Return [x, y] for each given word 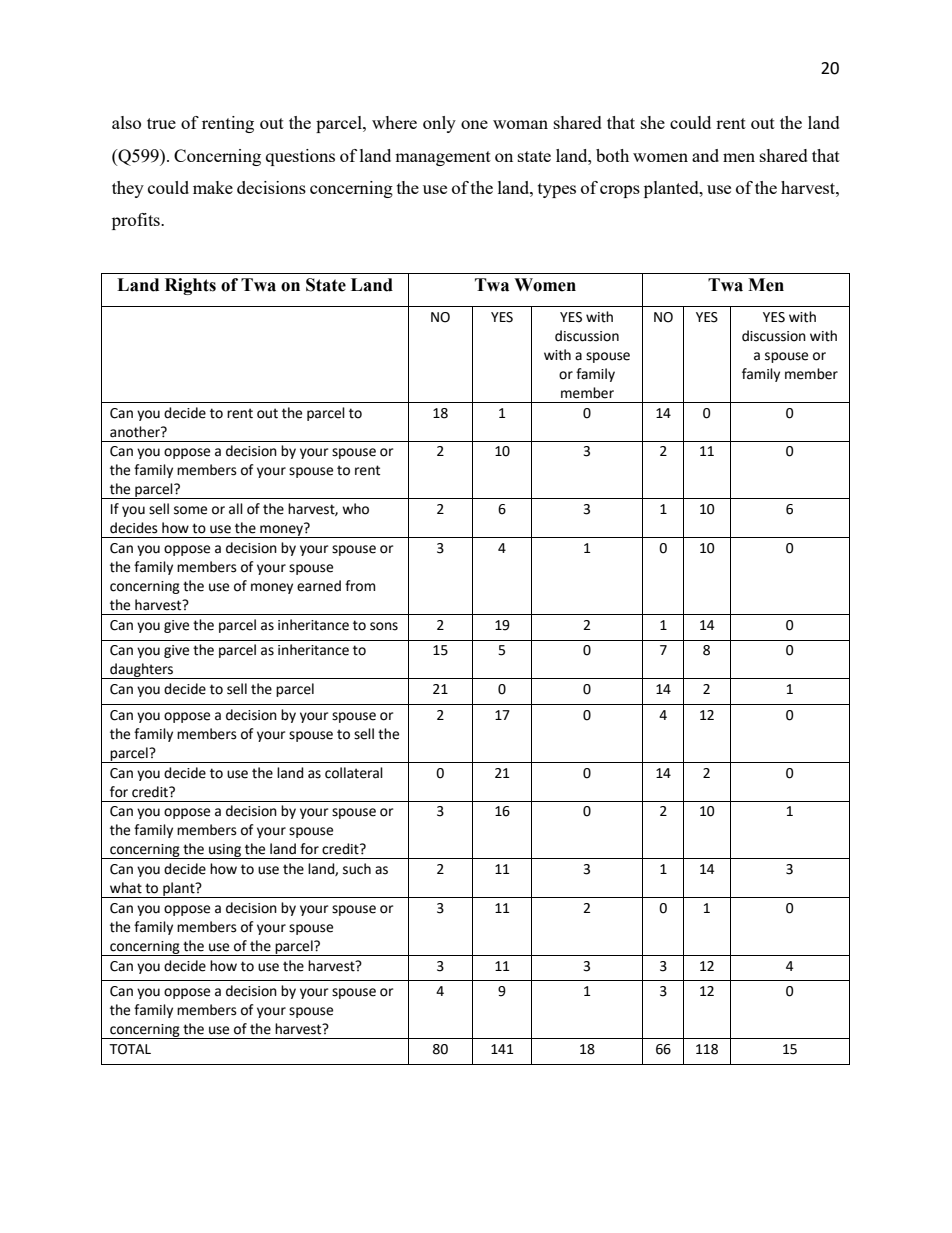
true [161, 123]
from [360, 586]
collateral [354, 773]
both [612, 155]
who [355, 509]
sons [384, 626]
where [394, 122]
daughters [142, 671]
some [190, 510]
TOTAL [130, 1049]
